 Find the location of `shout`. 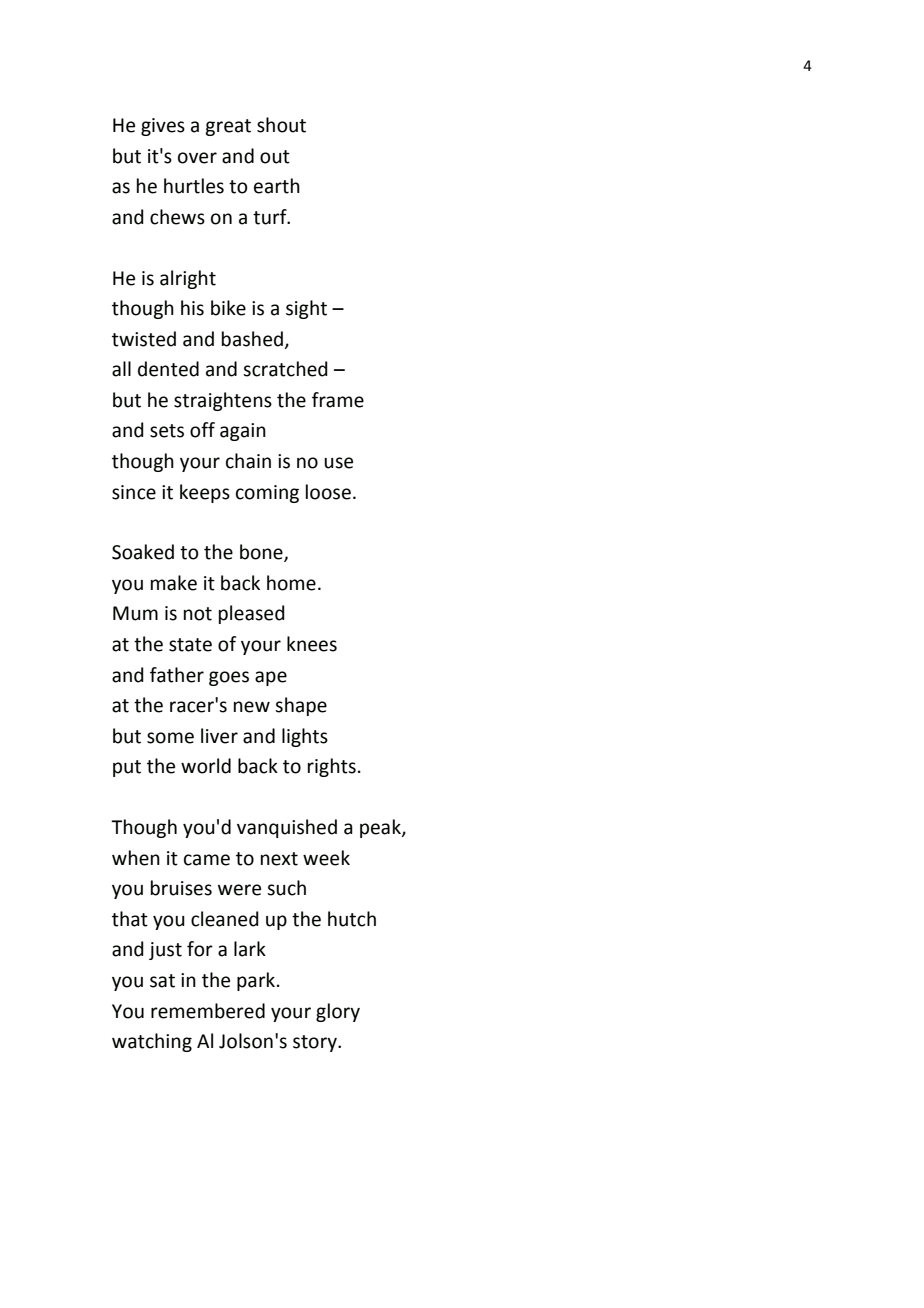

shout is located at coordinates (281, 125).
